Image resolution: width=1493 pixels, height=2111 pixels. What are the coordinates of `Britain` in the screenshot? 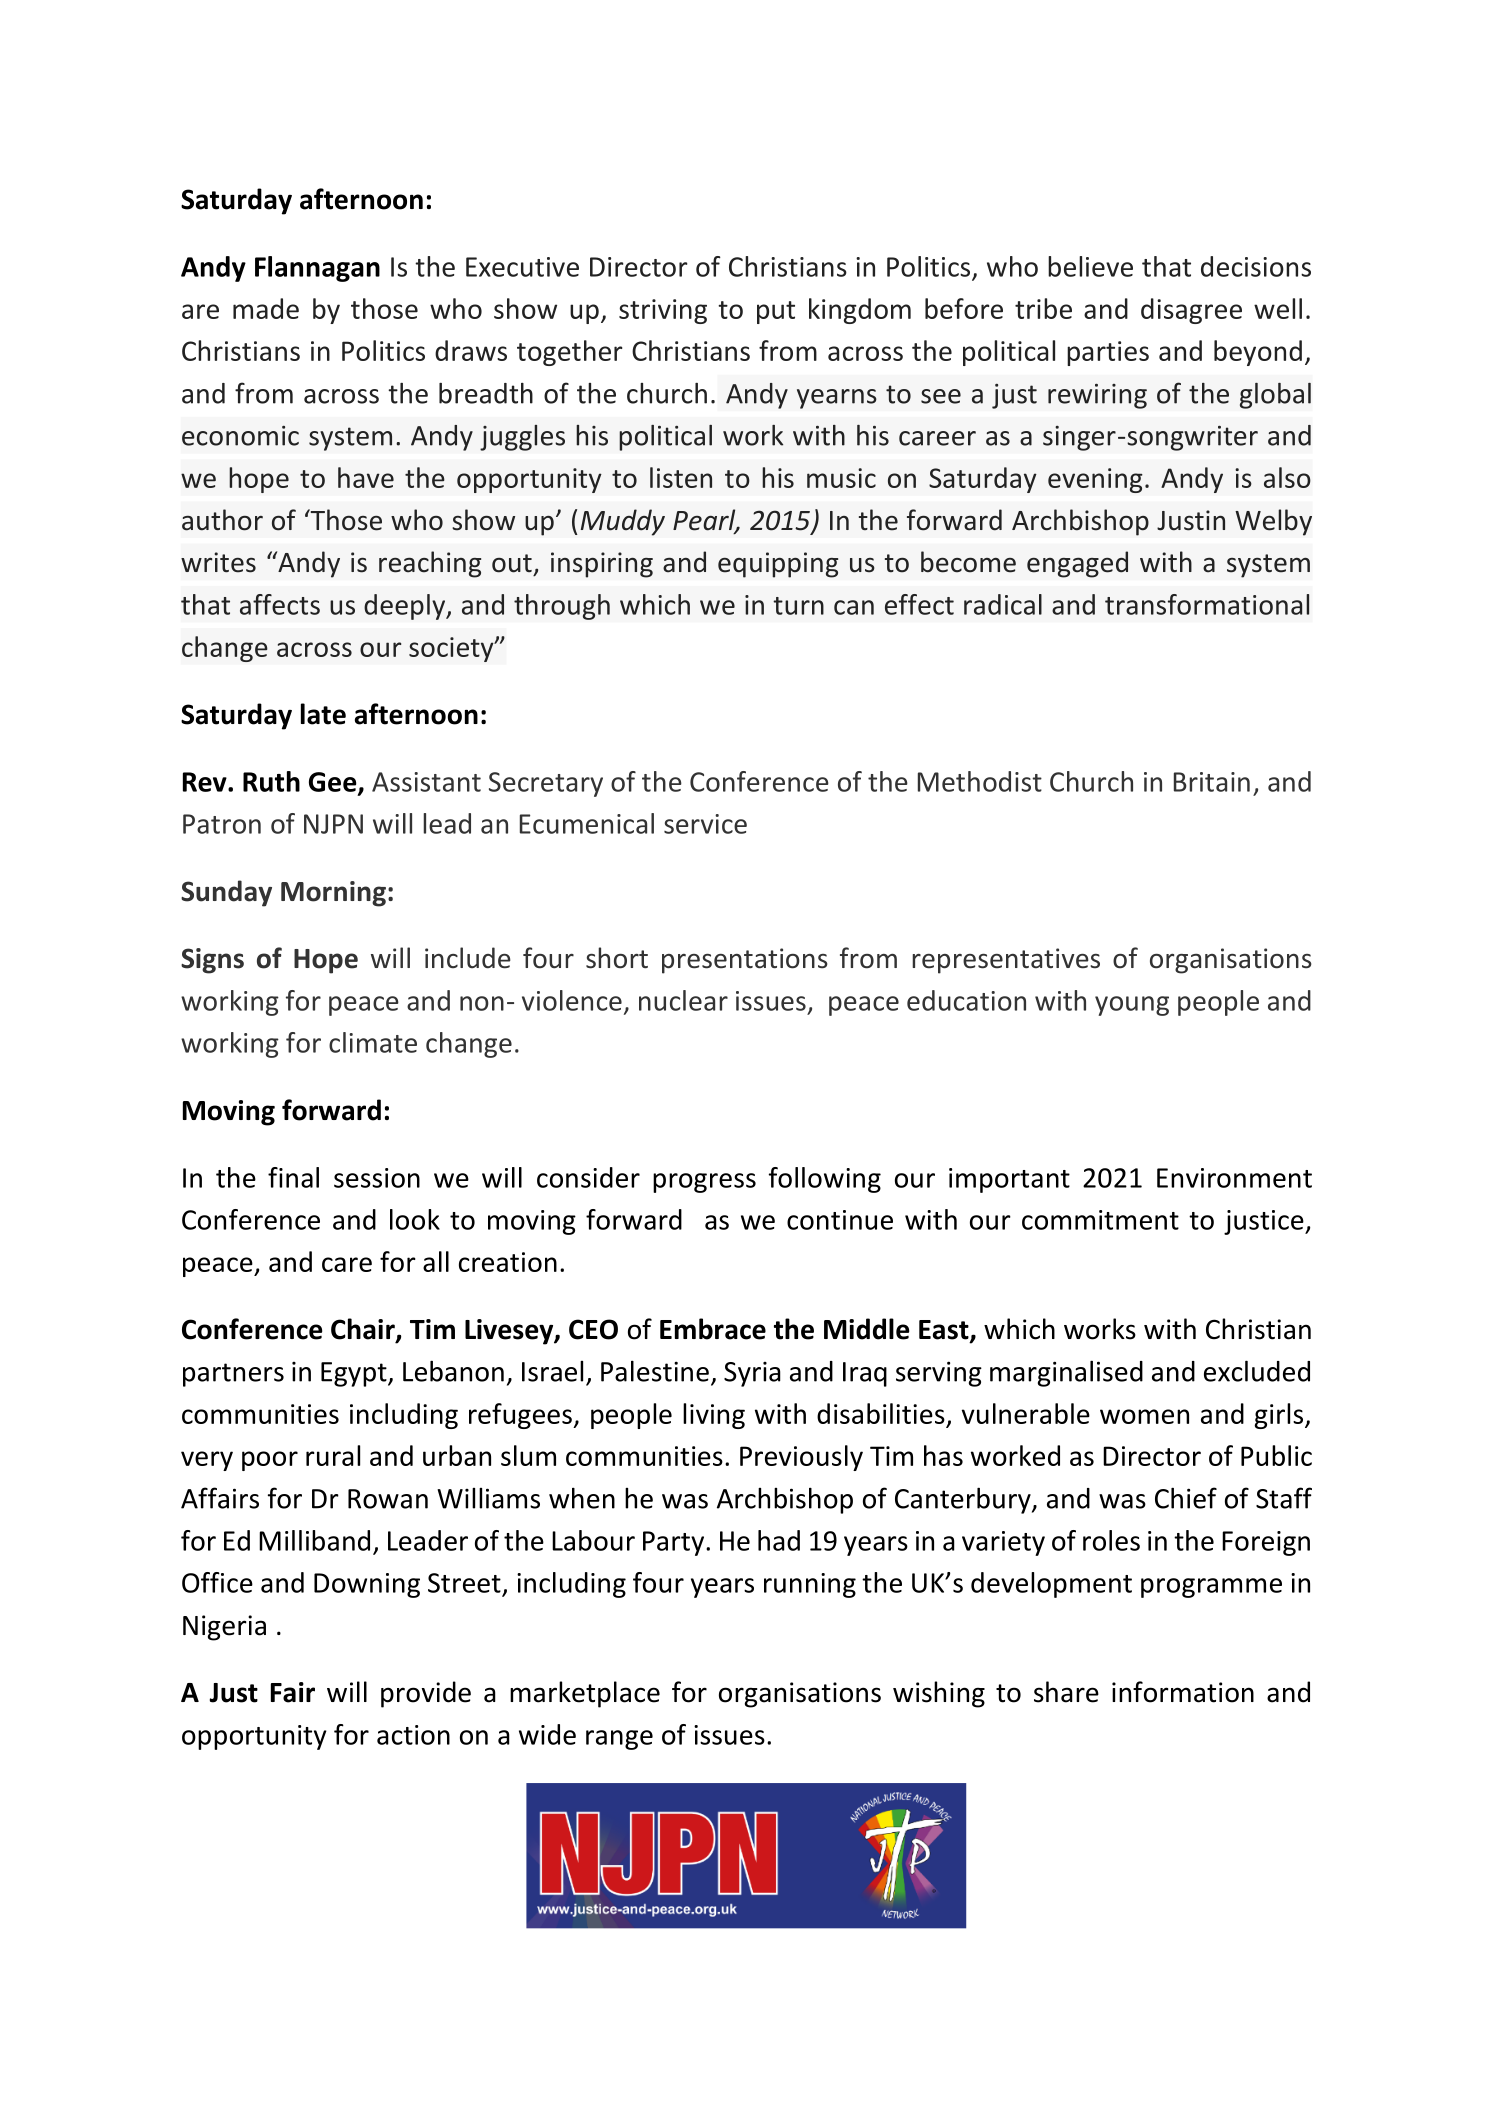 It's located at (1212, 782).
